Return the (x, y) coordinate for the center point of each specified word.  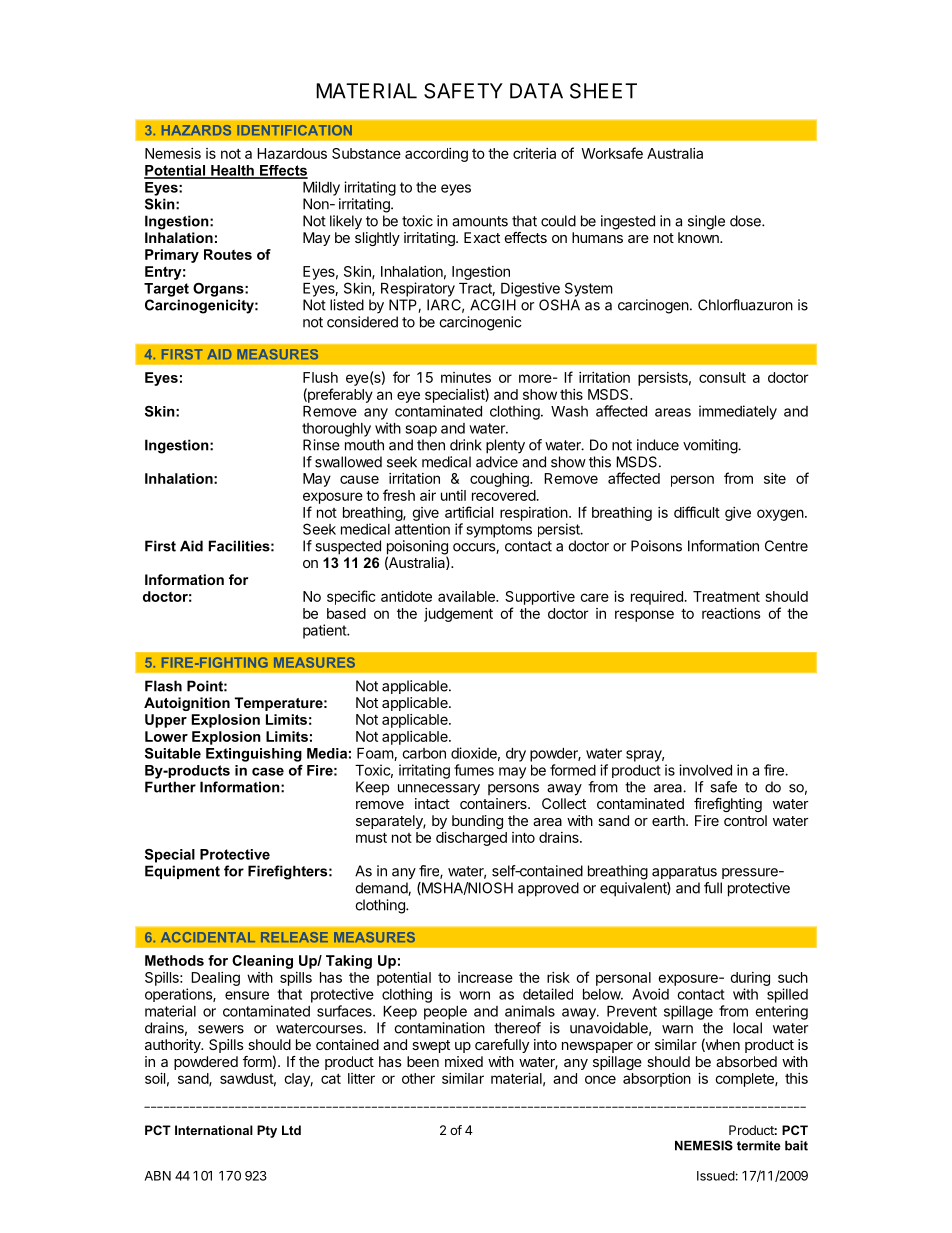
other (418, 1078)
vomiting (711, 446)
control (745, 820)
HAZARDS (196, 130)
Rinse (321, 445)
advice (497, 462)
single (706, 222)
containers (494, 803)
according (436, 155)
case (268, 771)
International (214, 1130)
